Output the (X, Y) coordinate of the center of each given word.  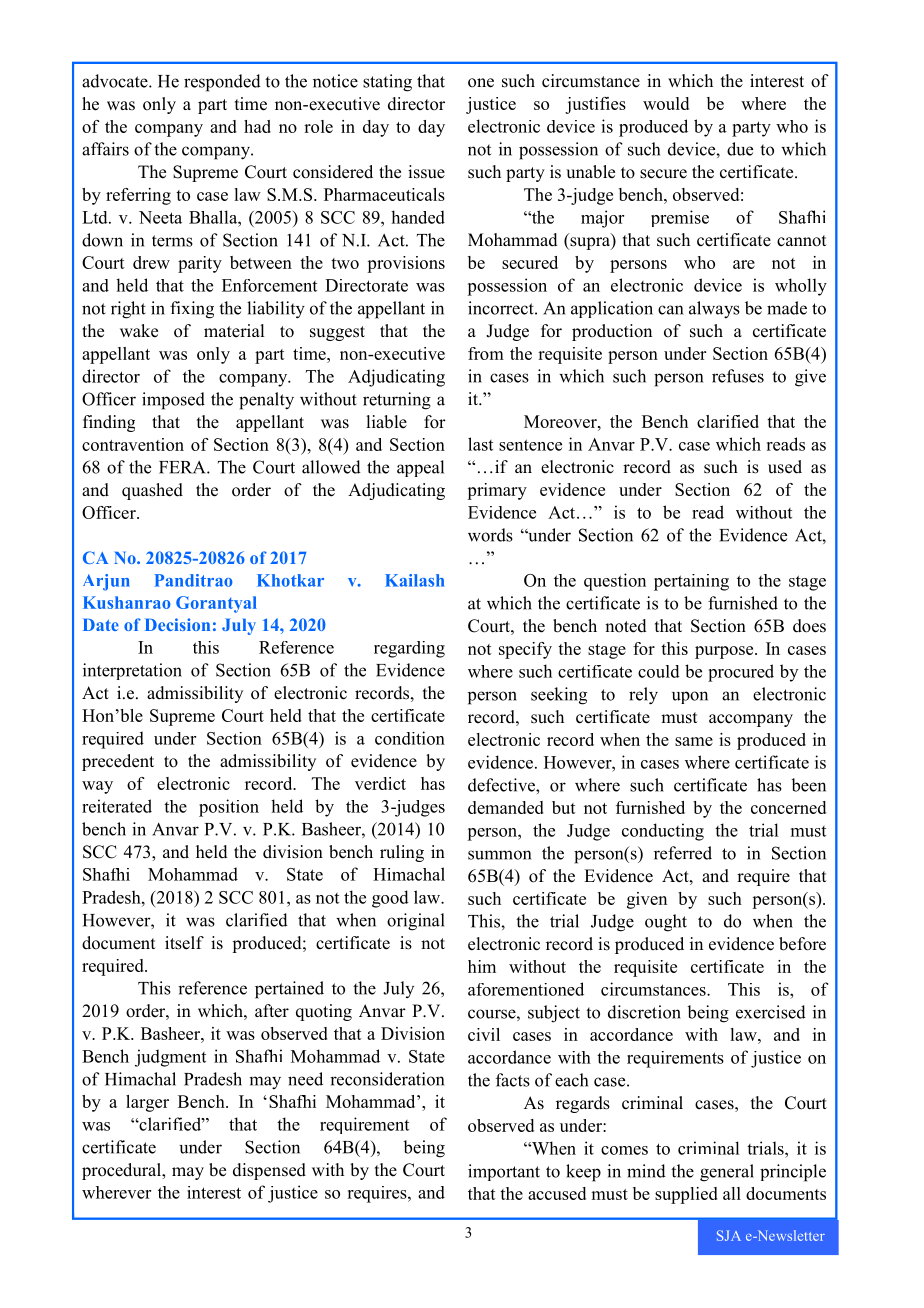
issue (426, 172)
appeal (420, 468)
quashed (152, 491)
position (229, 808)
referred (683, 853)
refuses (738, 376)
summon (499, 855)
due (740, 149)
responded (222, 83)
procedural (123, 1171)
